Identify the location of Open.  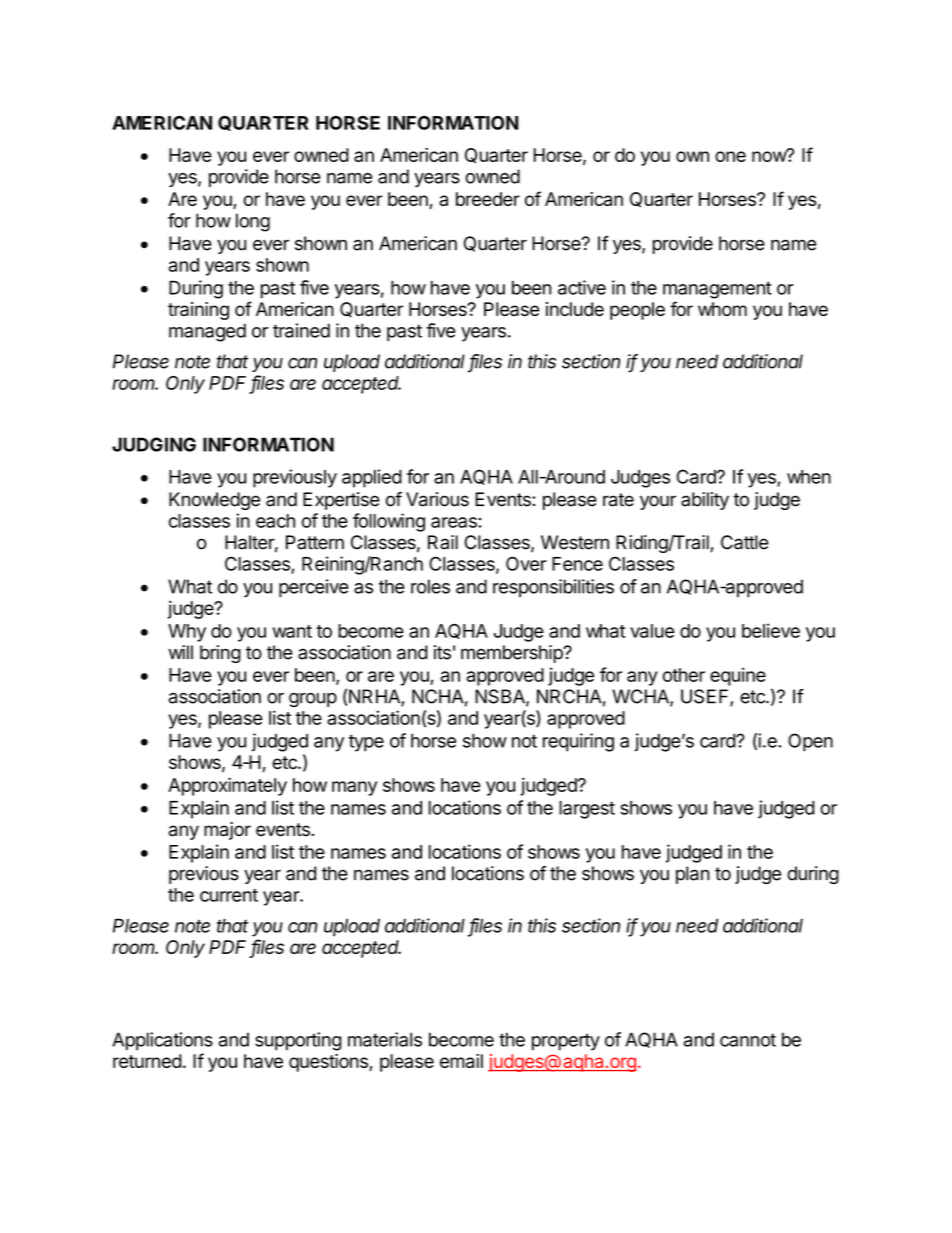
(810, 742).
